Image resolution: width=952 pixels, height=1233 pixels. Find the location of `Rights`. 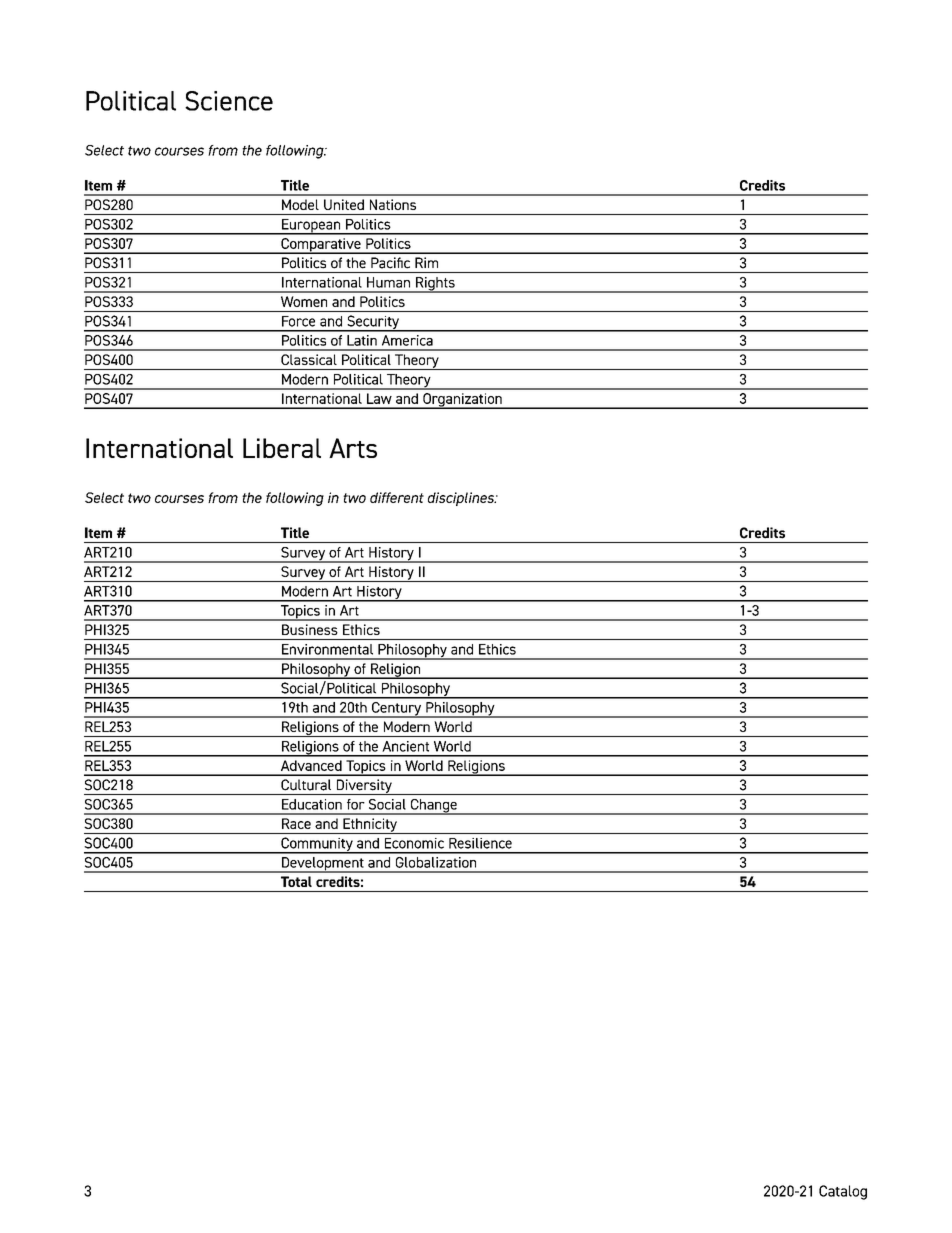

Rights is located at coordinates (435, 285).
